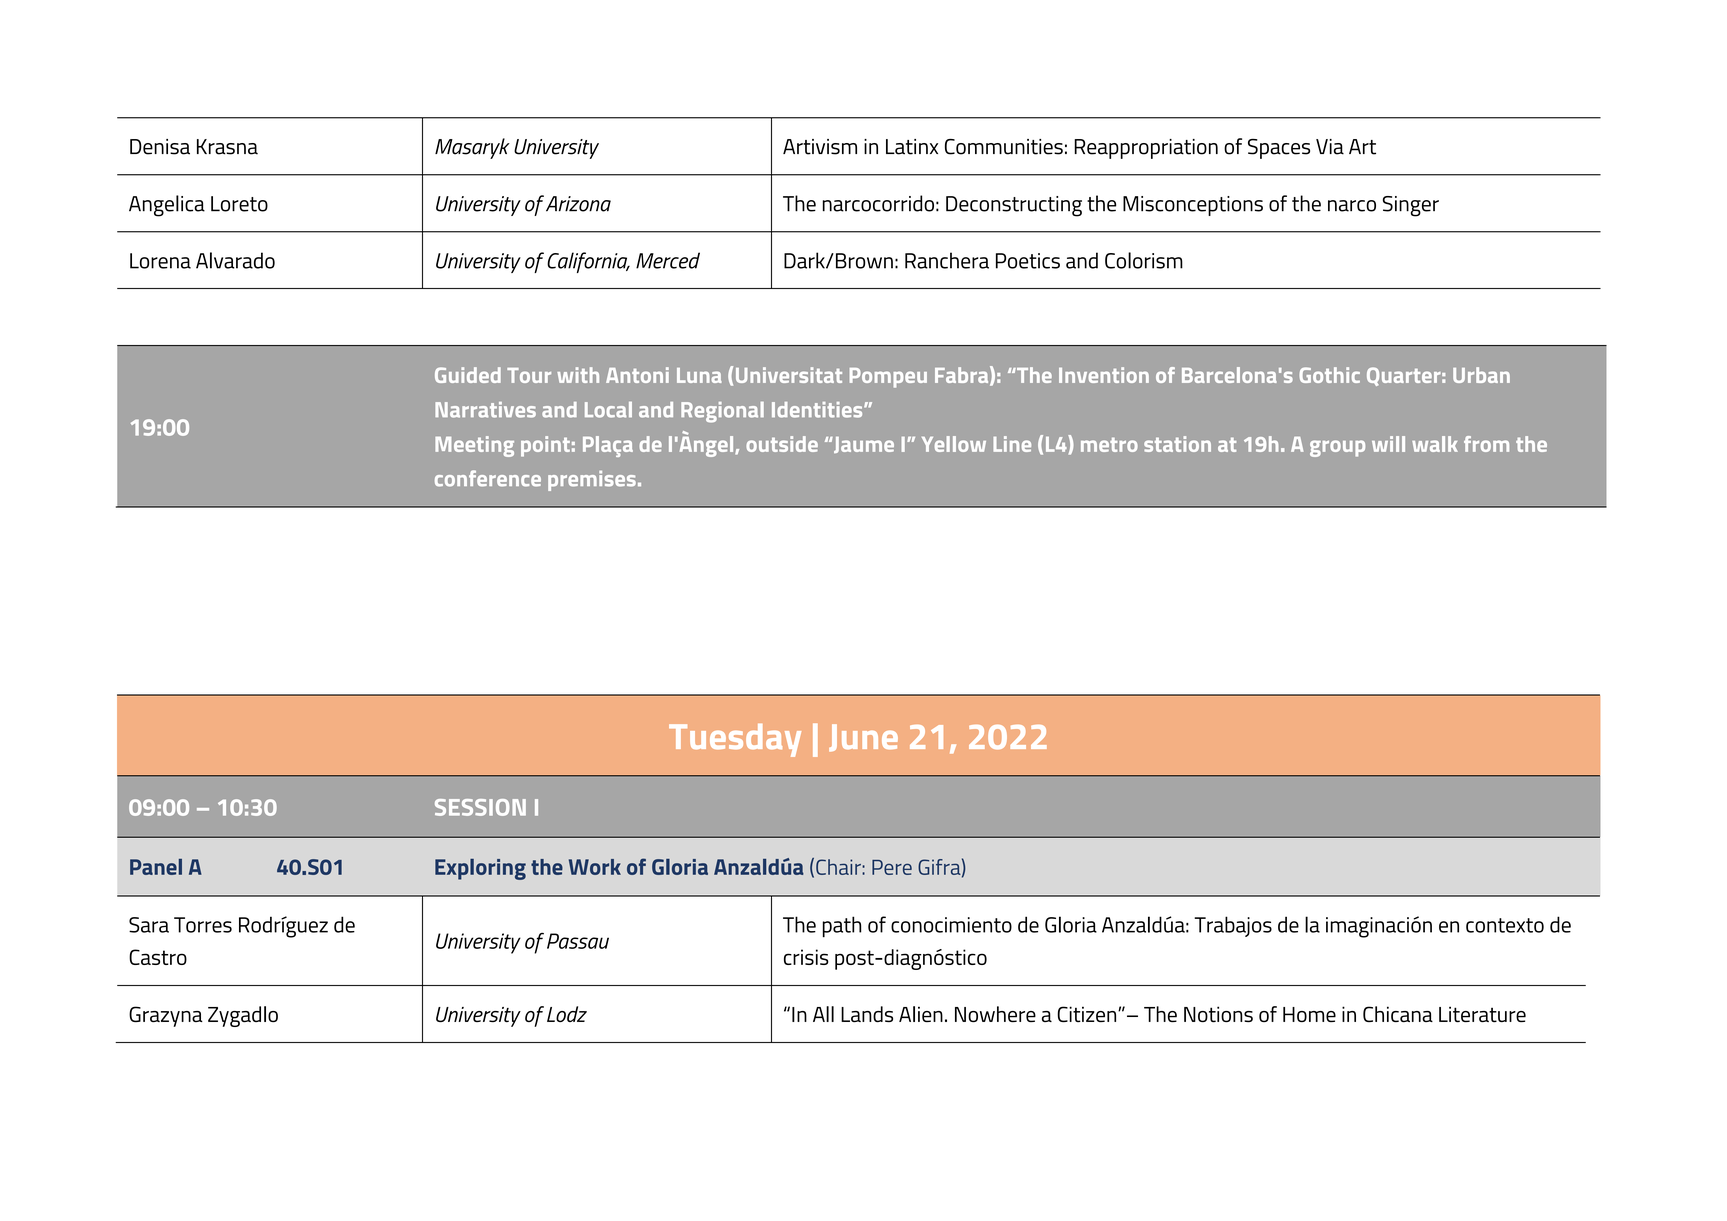  Describe the element at coordinates (912, 147) in the screenshot. I see `Latinx` at that location.
